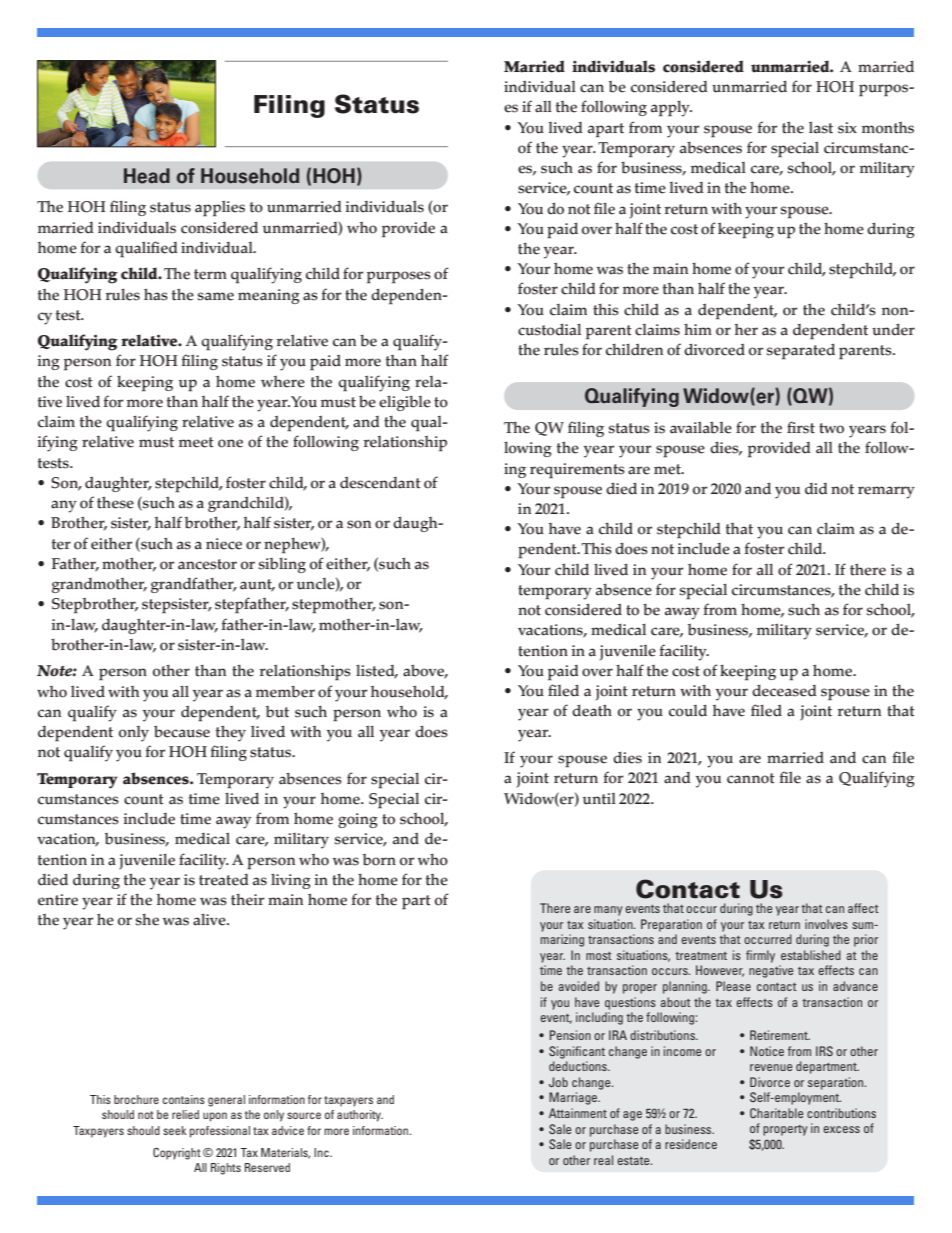  What do you see at coordinates (821, 128) in the image?
I see `last` at bounding box center [821, 128].
